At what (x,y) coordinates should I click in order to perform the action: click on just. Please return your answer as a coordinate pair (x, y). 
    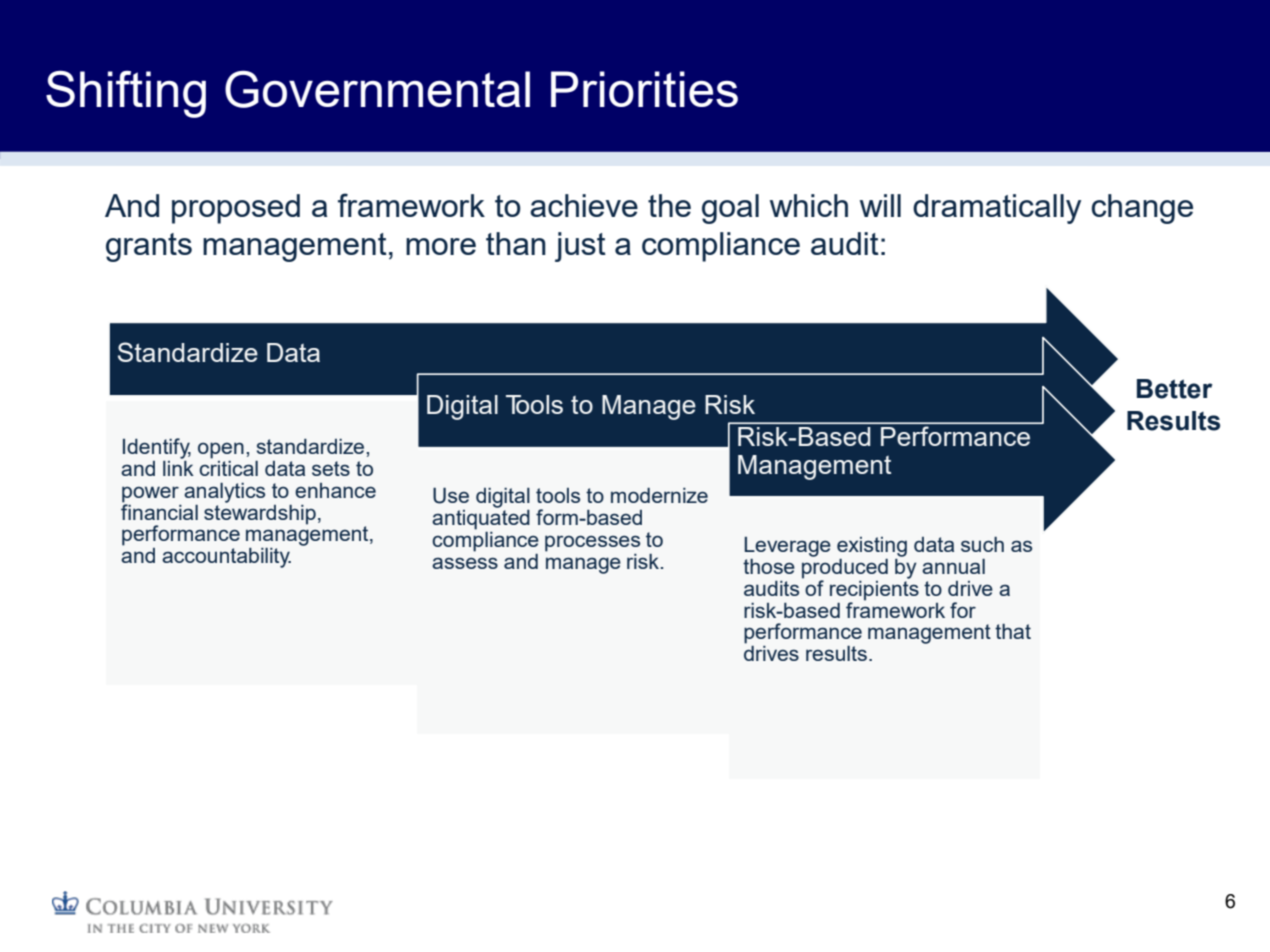
    Looking at the image, I should click on (580, 247).
